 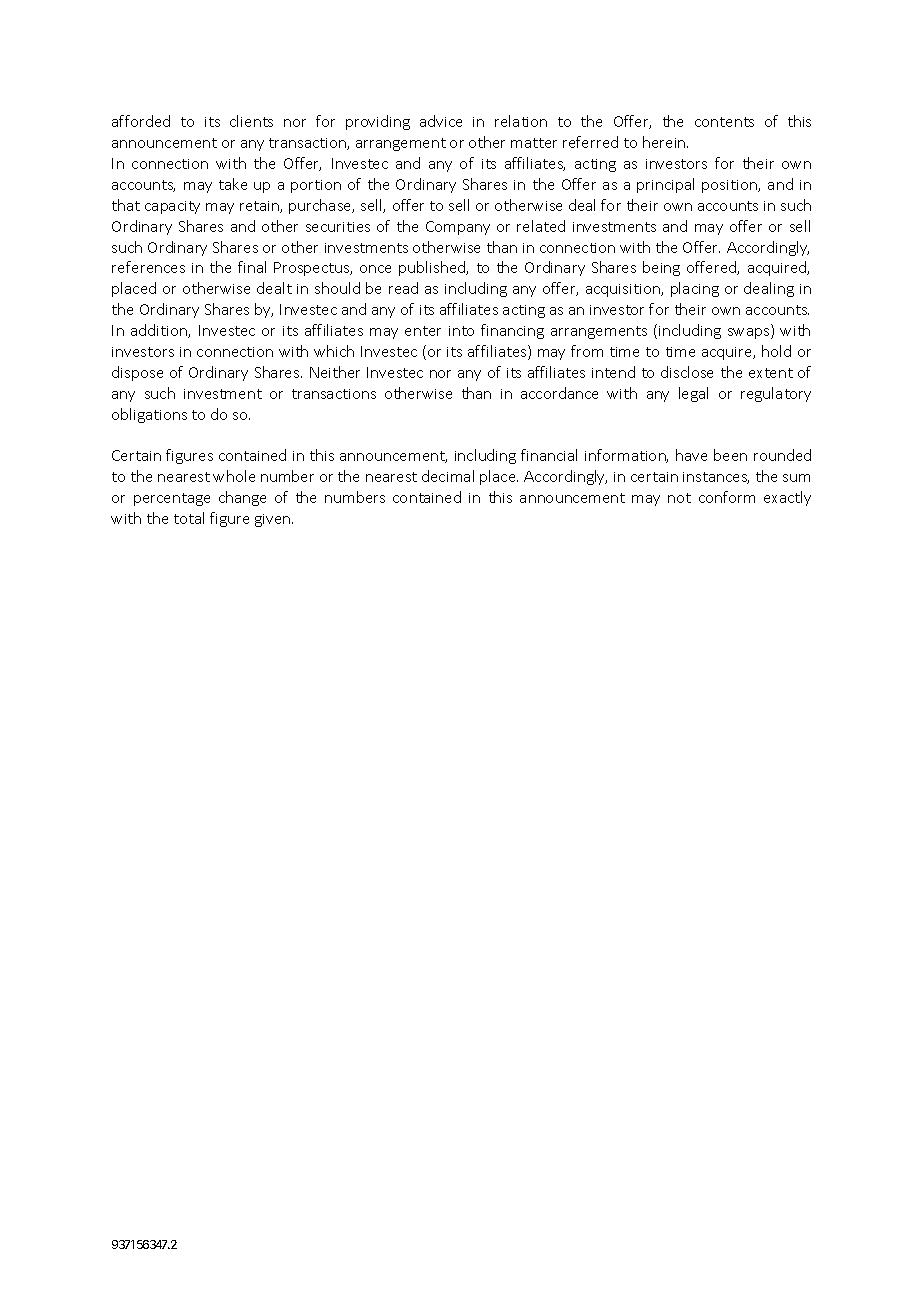 I want to click on conform, so click(x=727, y=497).
